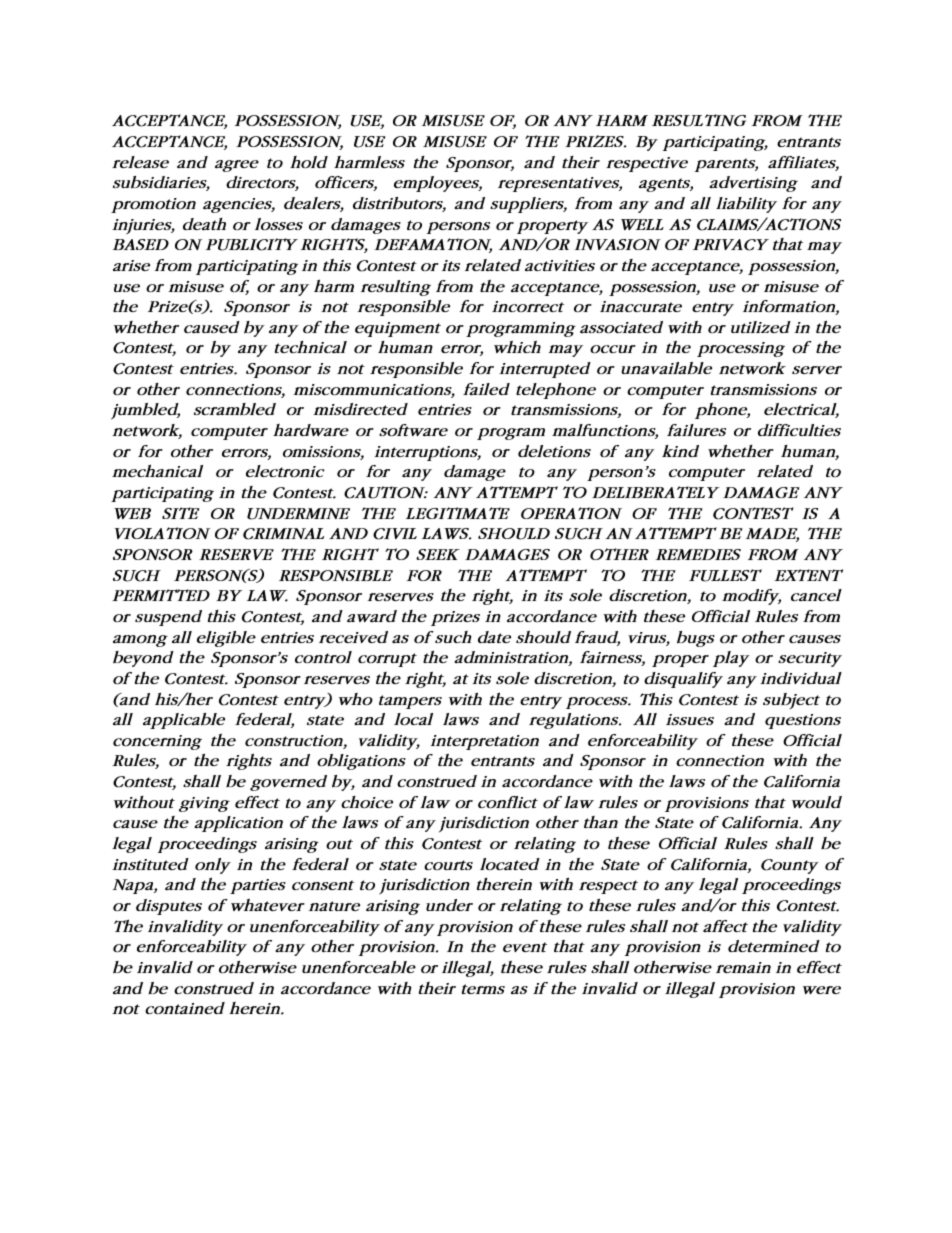 This document has height=1233, width=952. Describe the element at coordinates (438, 554) in the document. I see `SEEK` at that location.
